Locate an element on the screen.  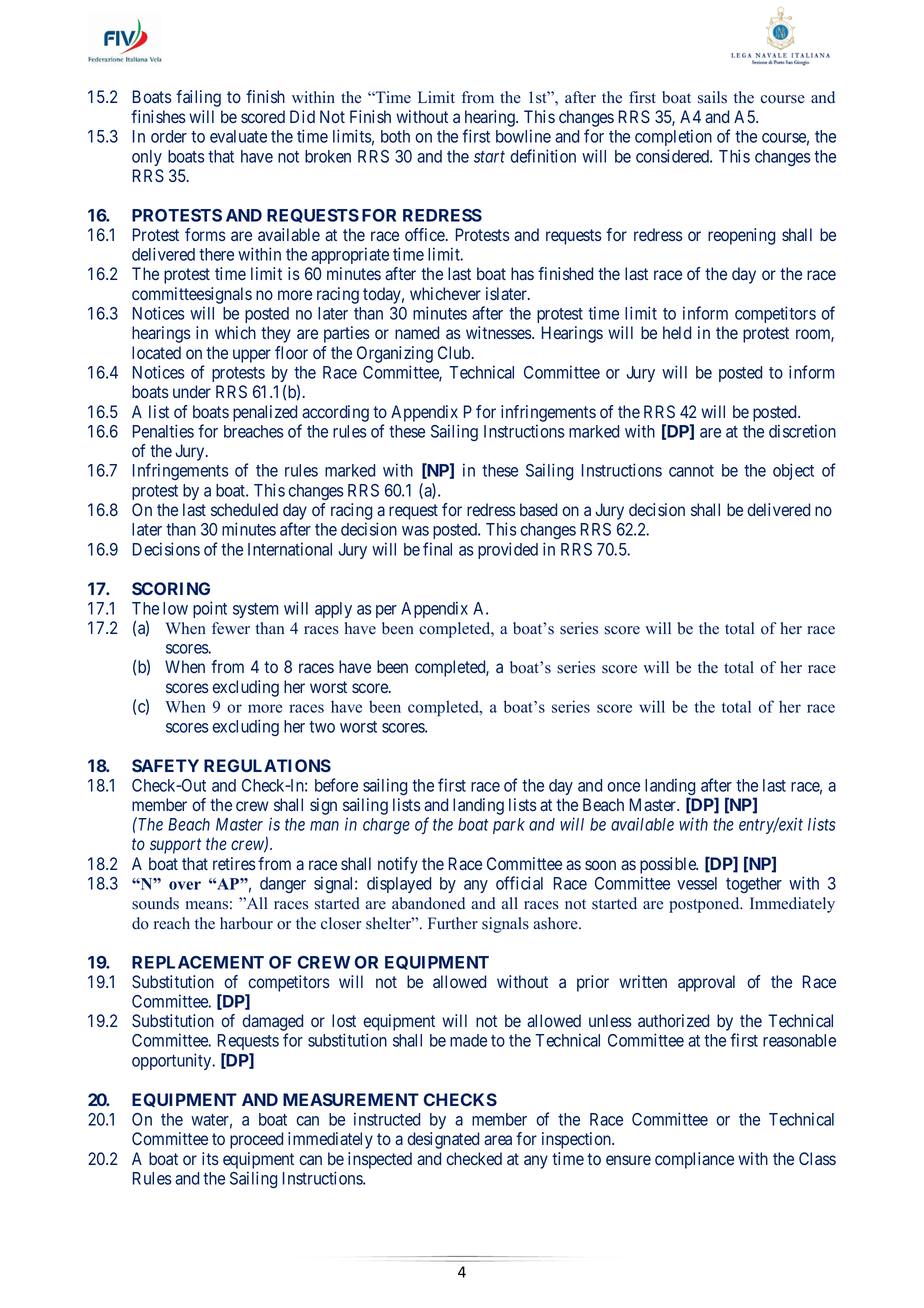
compliance is located at coordinates (694, 1160).
